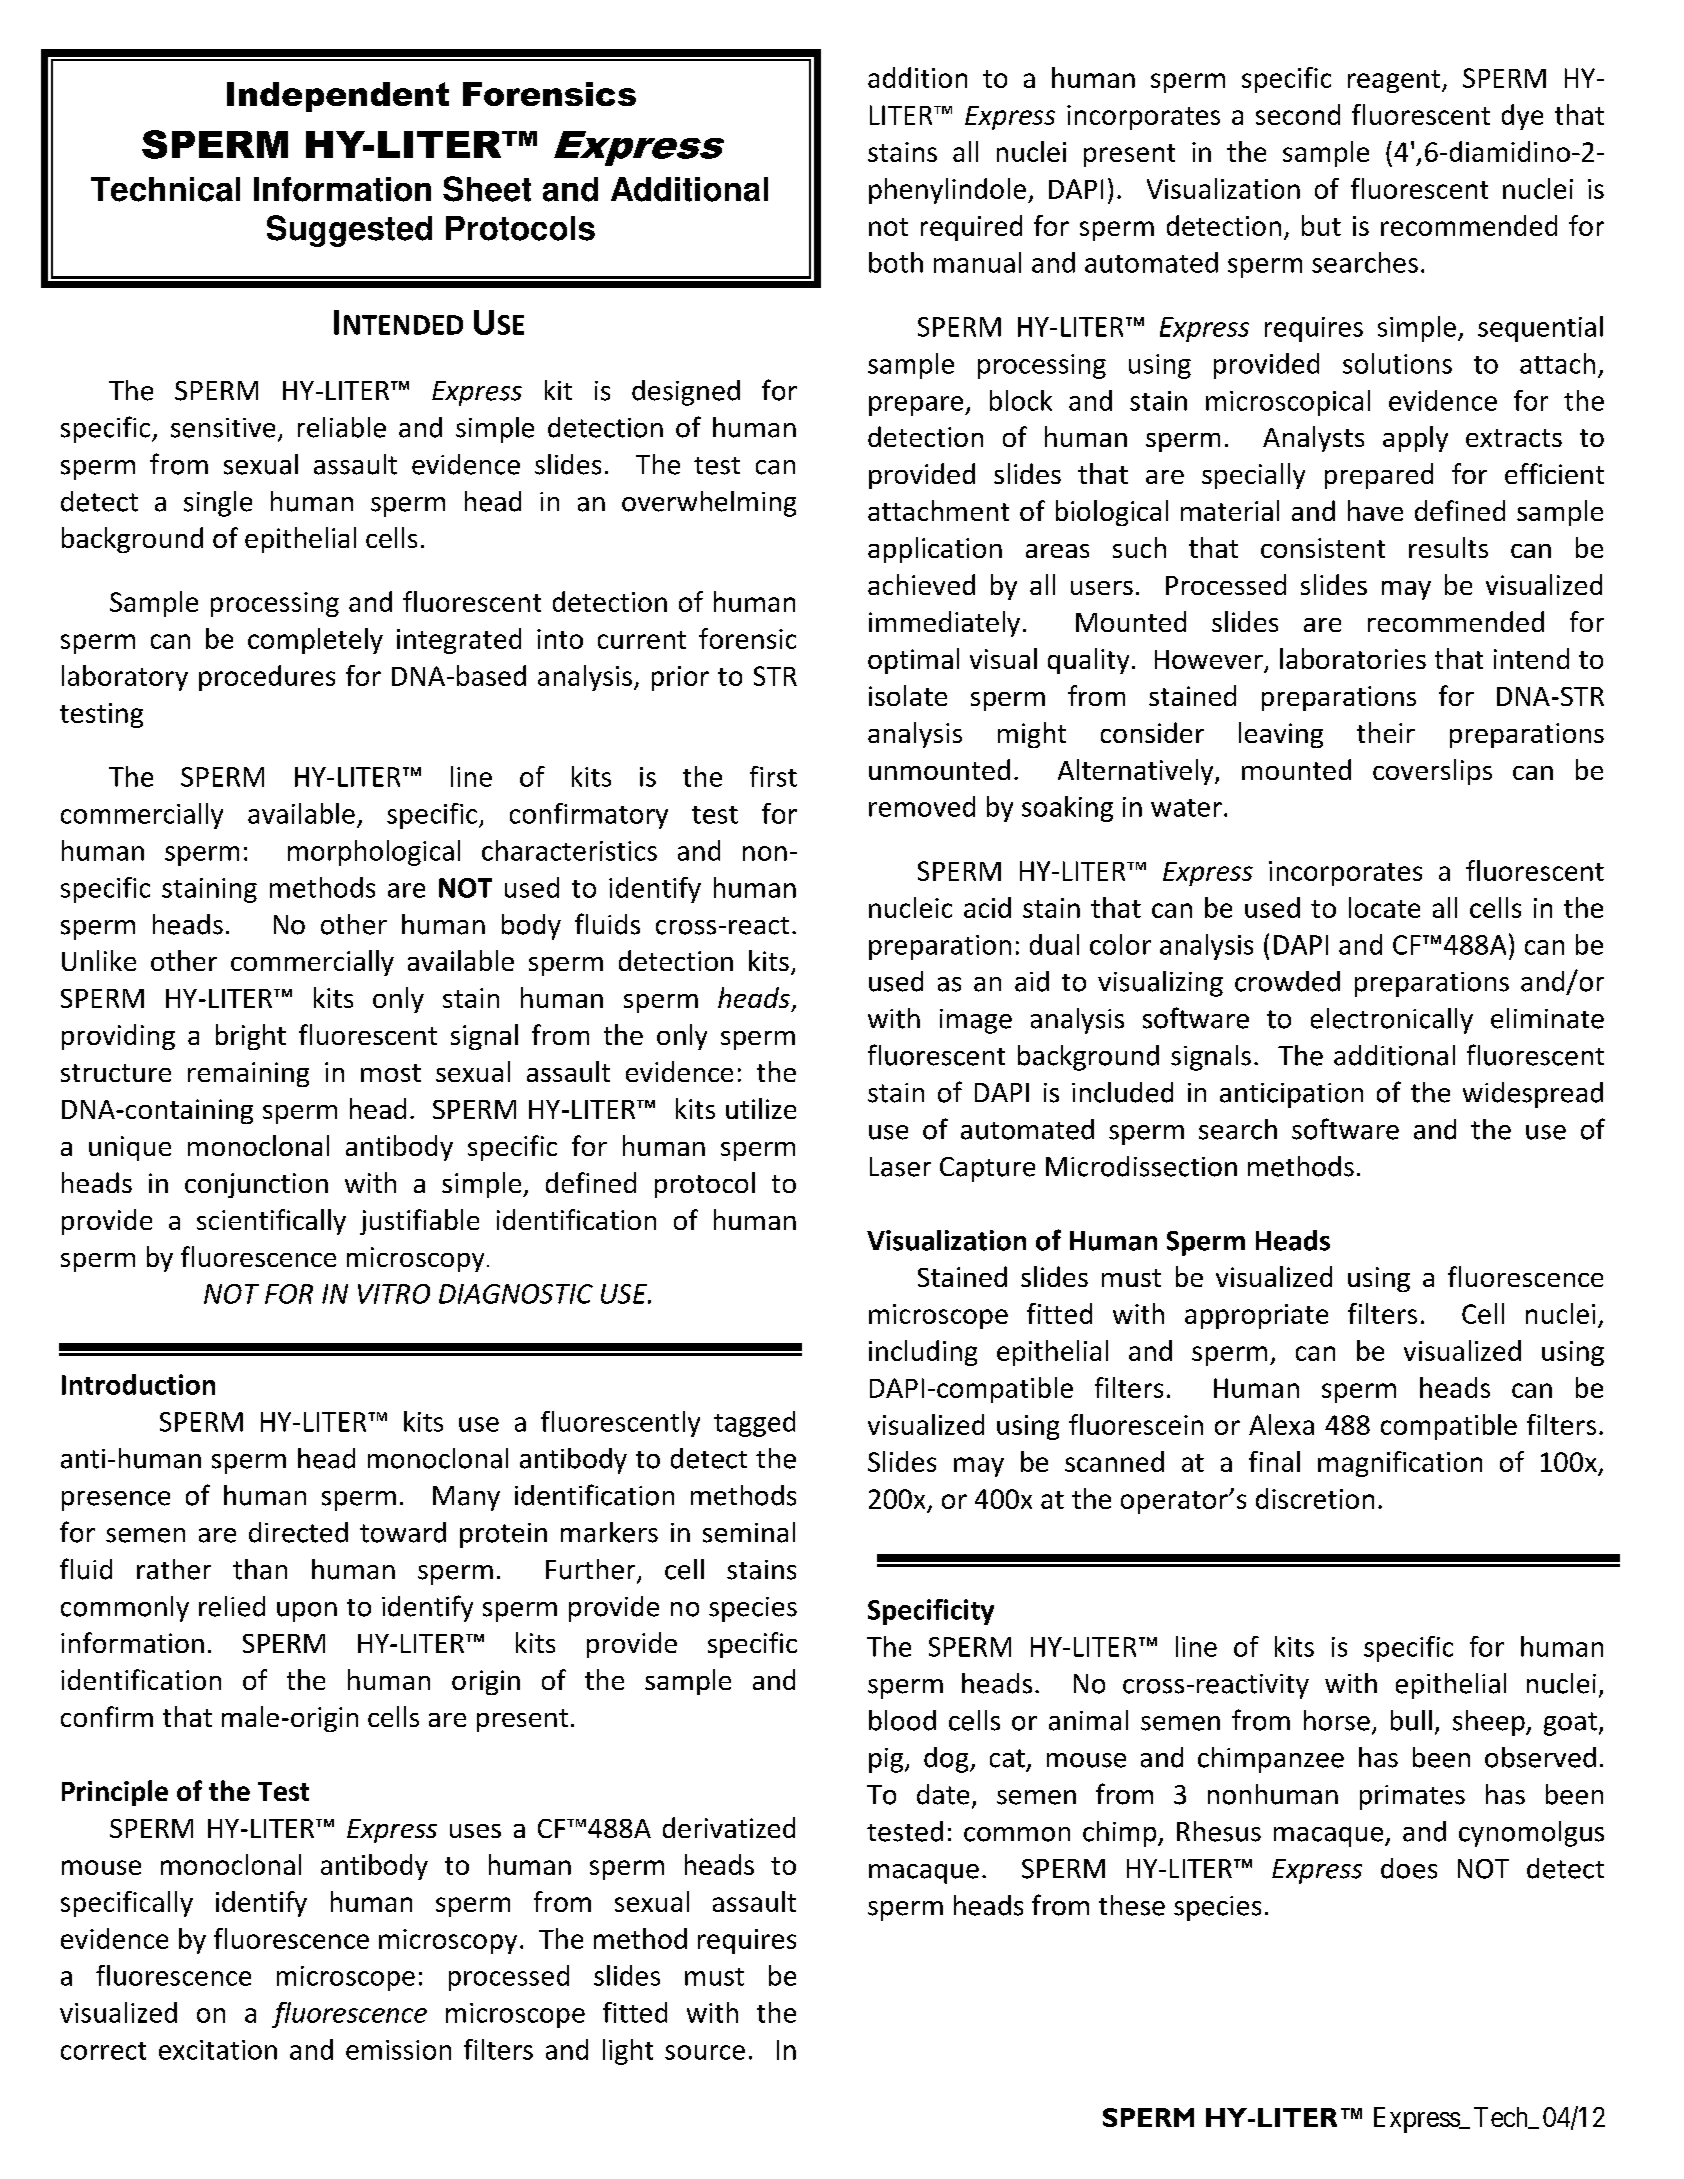 The width and height of the screenshot is (1684, 2179). I want to click on scientifically, so click(271, 1222).
